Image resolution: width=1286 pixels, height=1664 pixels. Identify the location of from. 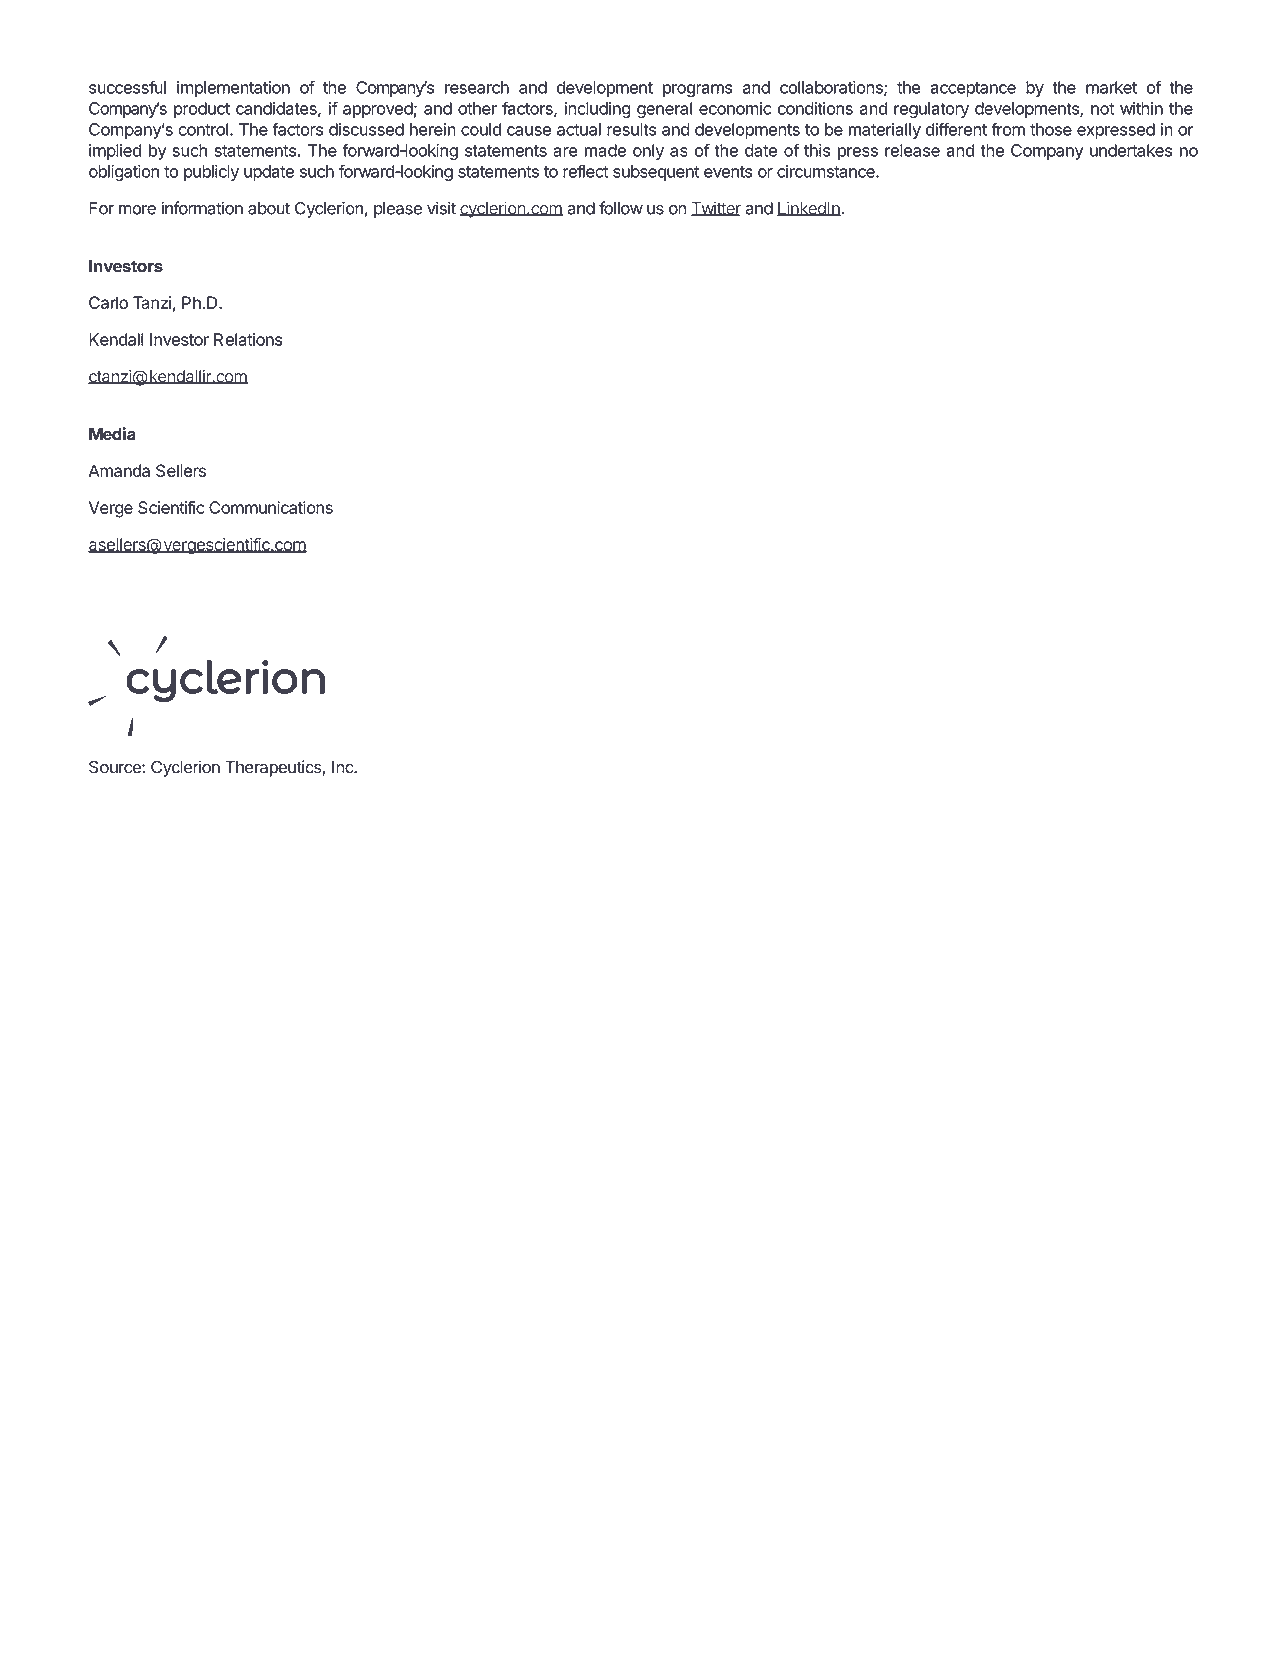
(1008, 129).
